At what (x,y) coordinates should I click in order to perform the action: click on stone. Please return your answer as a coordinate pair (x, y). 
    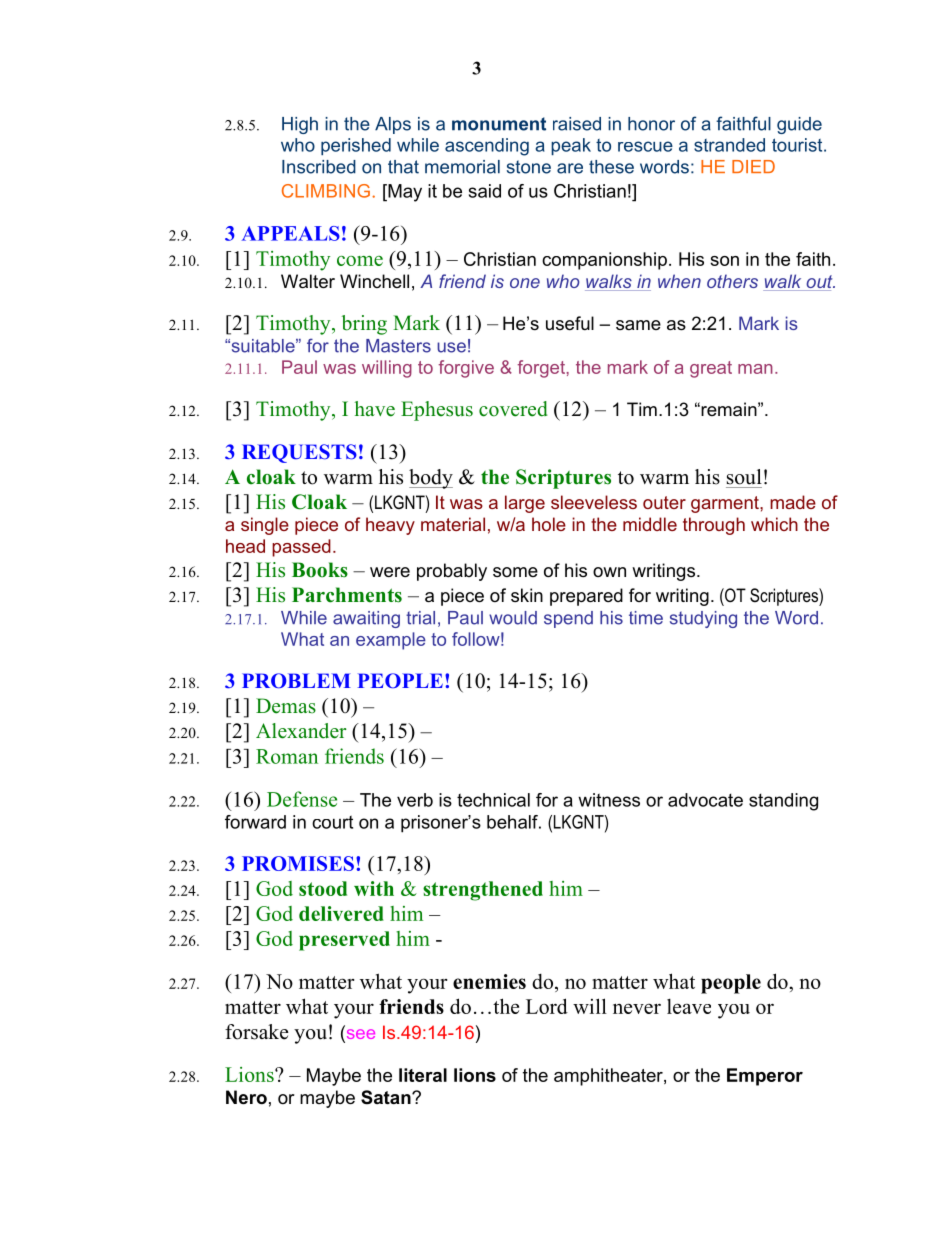
    Looking at the image, I should click on (529, 167).
